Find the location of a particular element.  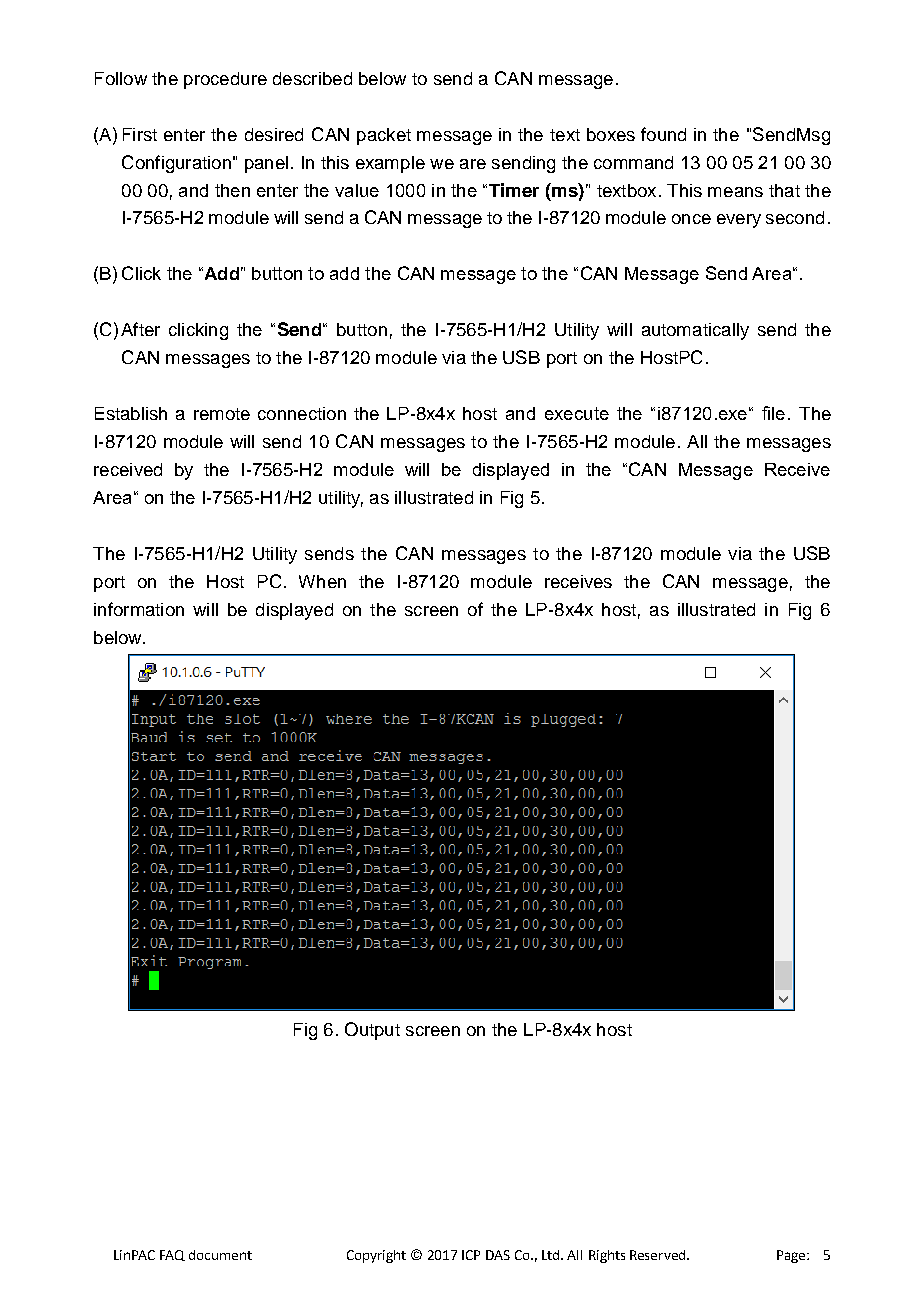

Page is located at coordinates (792, 1256).
